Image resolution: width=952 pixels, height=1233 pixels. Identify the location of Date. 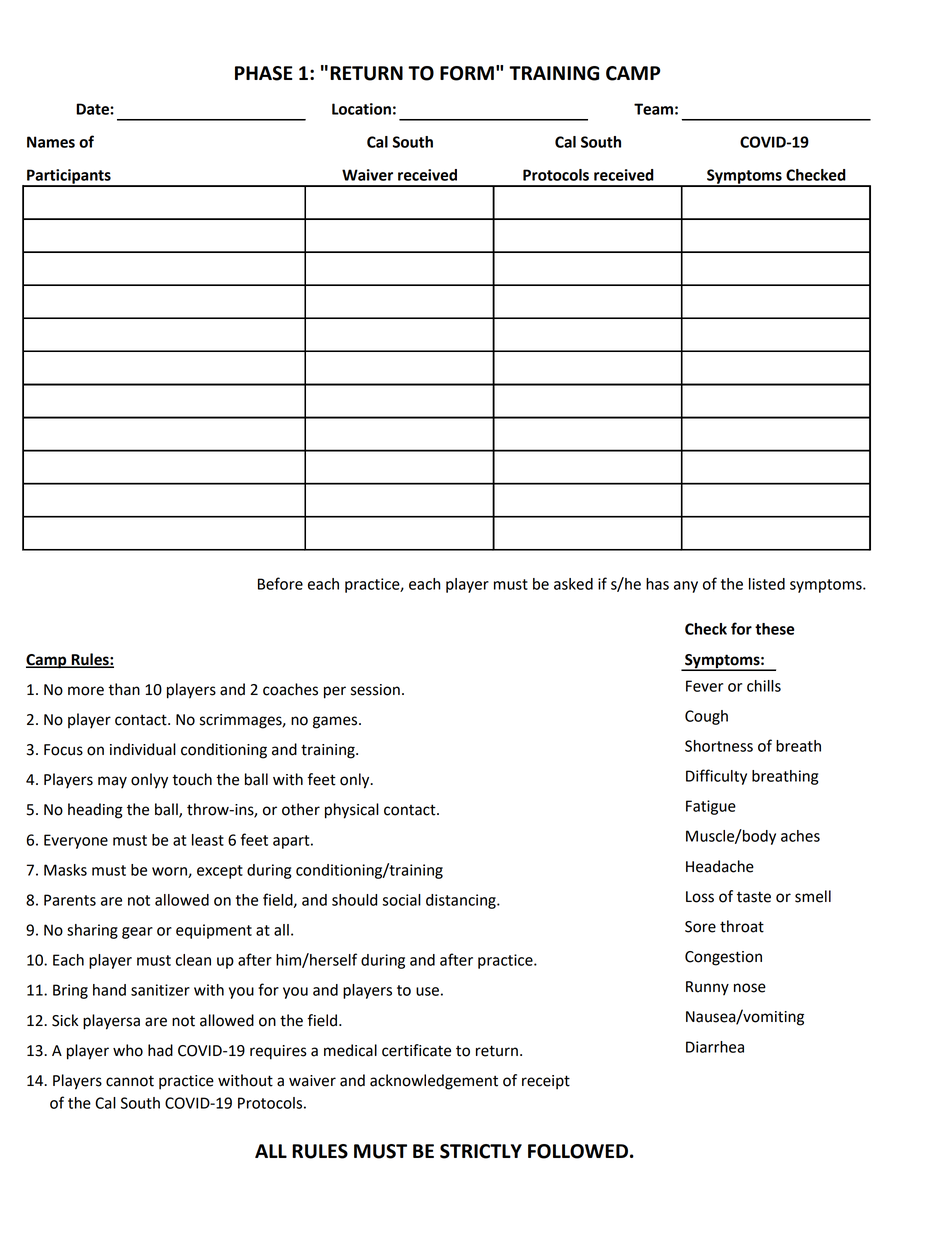
(93, 109).
